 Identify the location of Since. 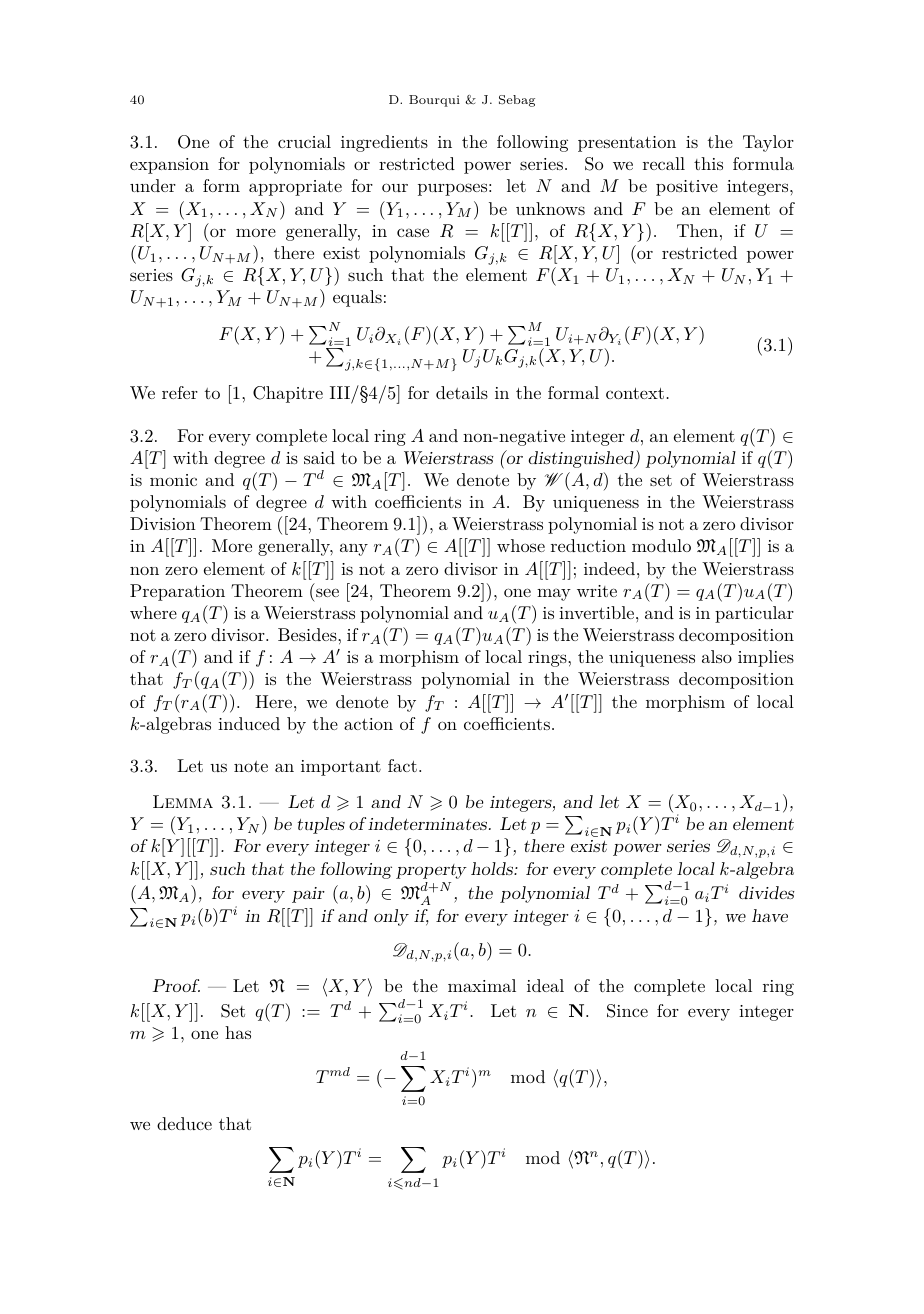
(627, 1011).
